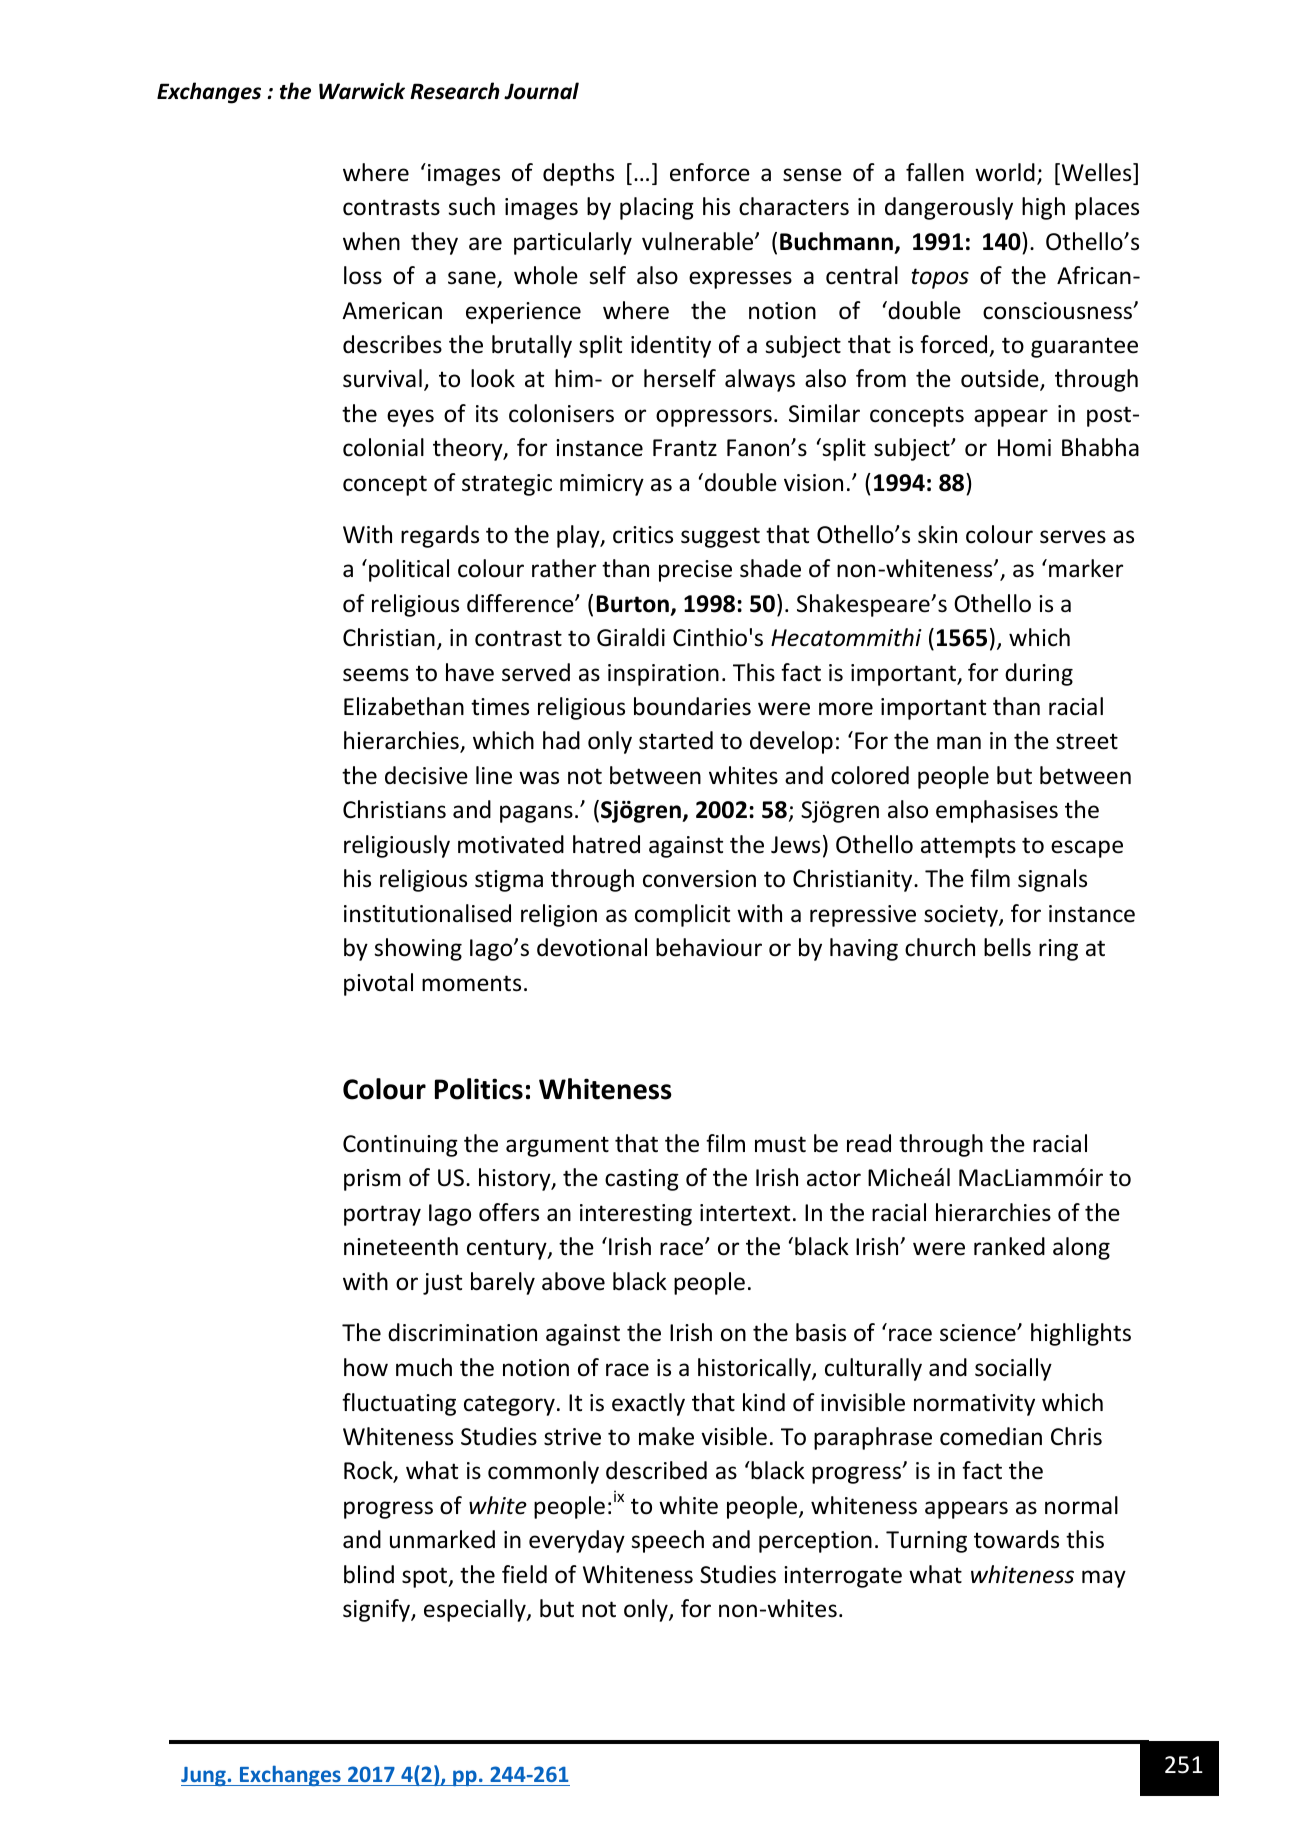 The image size is (1297, 1834). I want to click on enforce, so click(710, 172).
